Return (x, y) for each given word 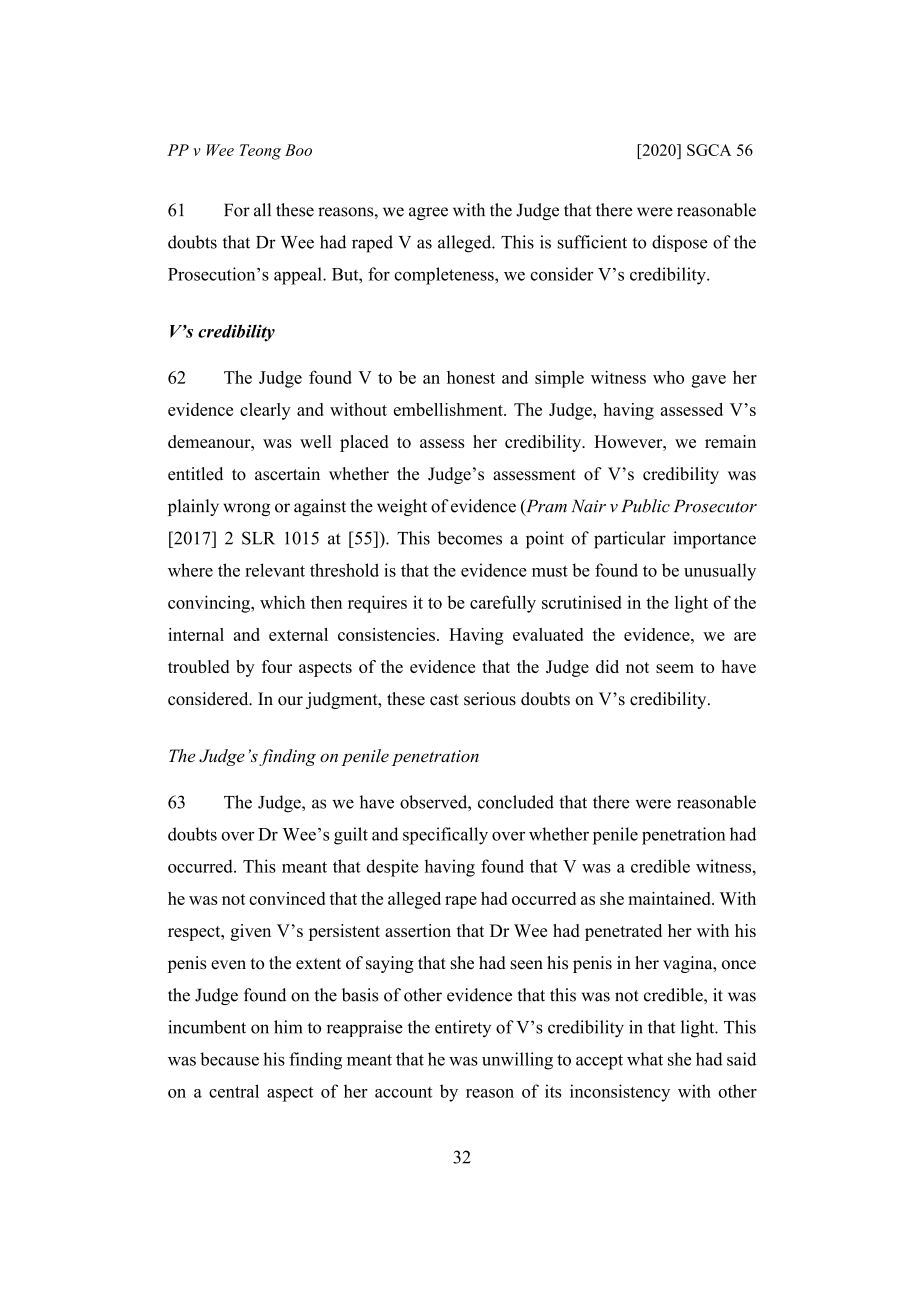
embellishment (449, 409)
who (668, 377)
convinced (287, 898)
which (282, 602)
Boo (298, 150)
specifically (445, 836)
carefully (503, 604)
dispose (679, 243)
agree (428, 213)
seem (675, 668)
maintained (670, 898)
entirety (463, 1028)
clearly (265, 411)
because (229, 1059)
